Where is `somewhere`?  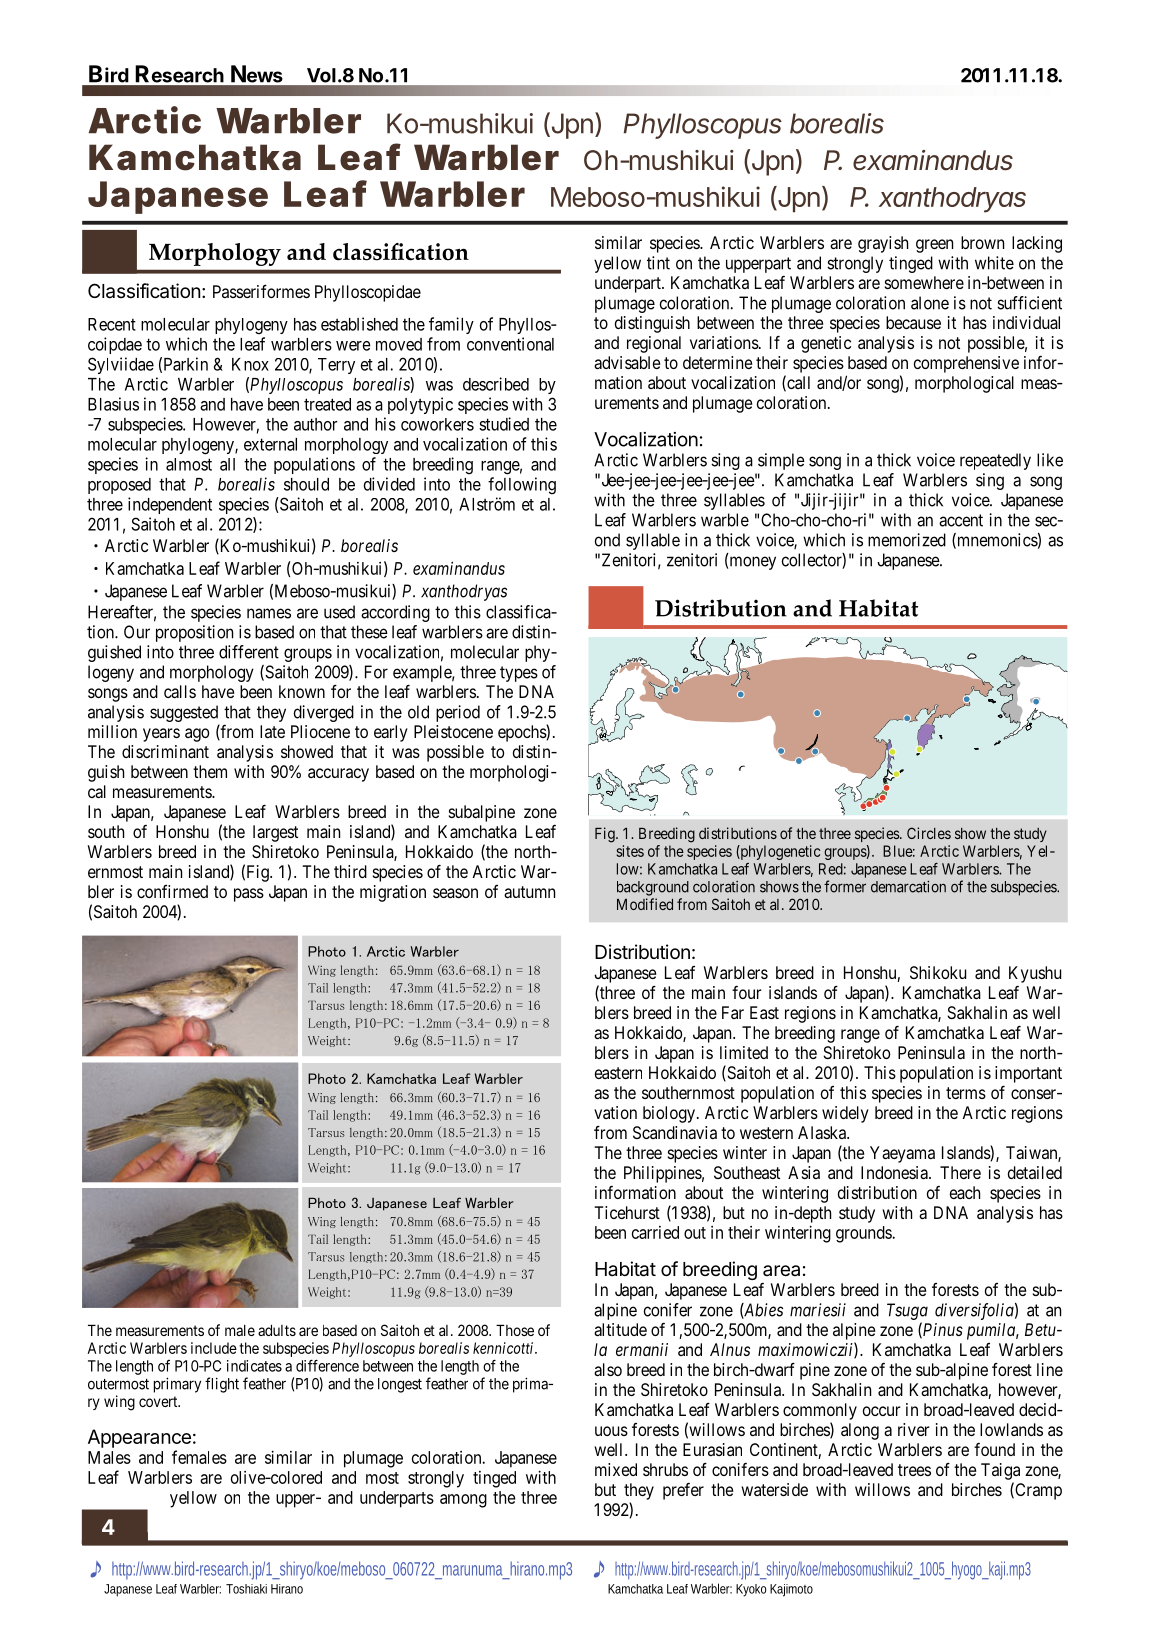 somewhere is located at coordinates (924, 282).
